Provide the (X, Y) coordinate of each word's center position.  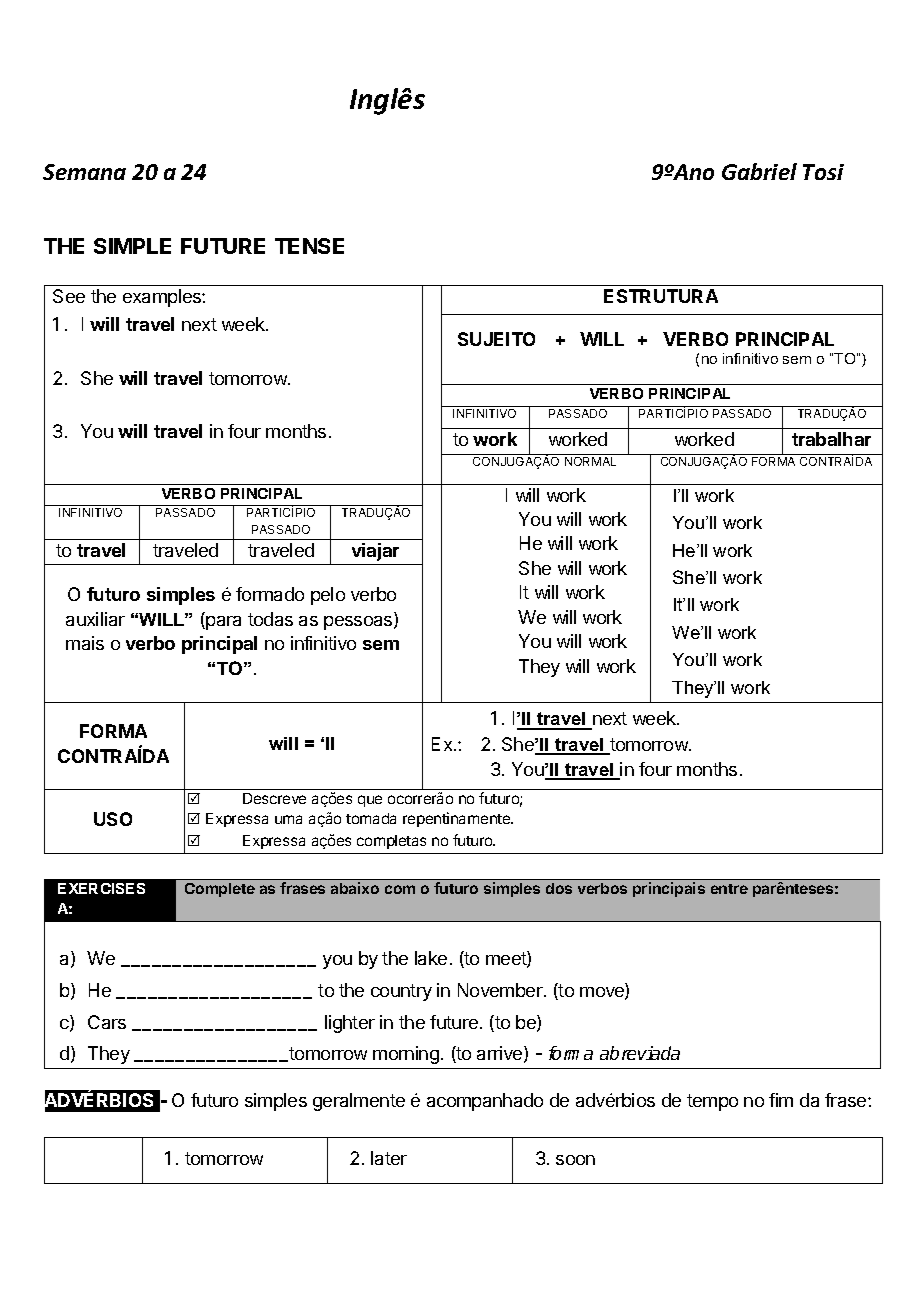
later (389, 1158)
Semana (84, 172)
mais (85, 643)
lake (431, 958)
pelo (328, 596)
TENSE (309, 246)
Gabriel (759, 171)
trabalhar (831, 439)
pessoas (359, 623)
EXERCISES (101, 888)
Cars (107, 1022)
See (69, 296)
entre (729, 889)
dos (559, 888)
